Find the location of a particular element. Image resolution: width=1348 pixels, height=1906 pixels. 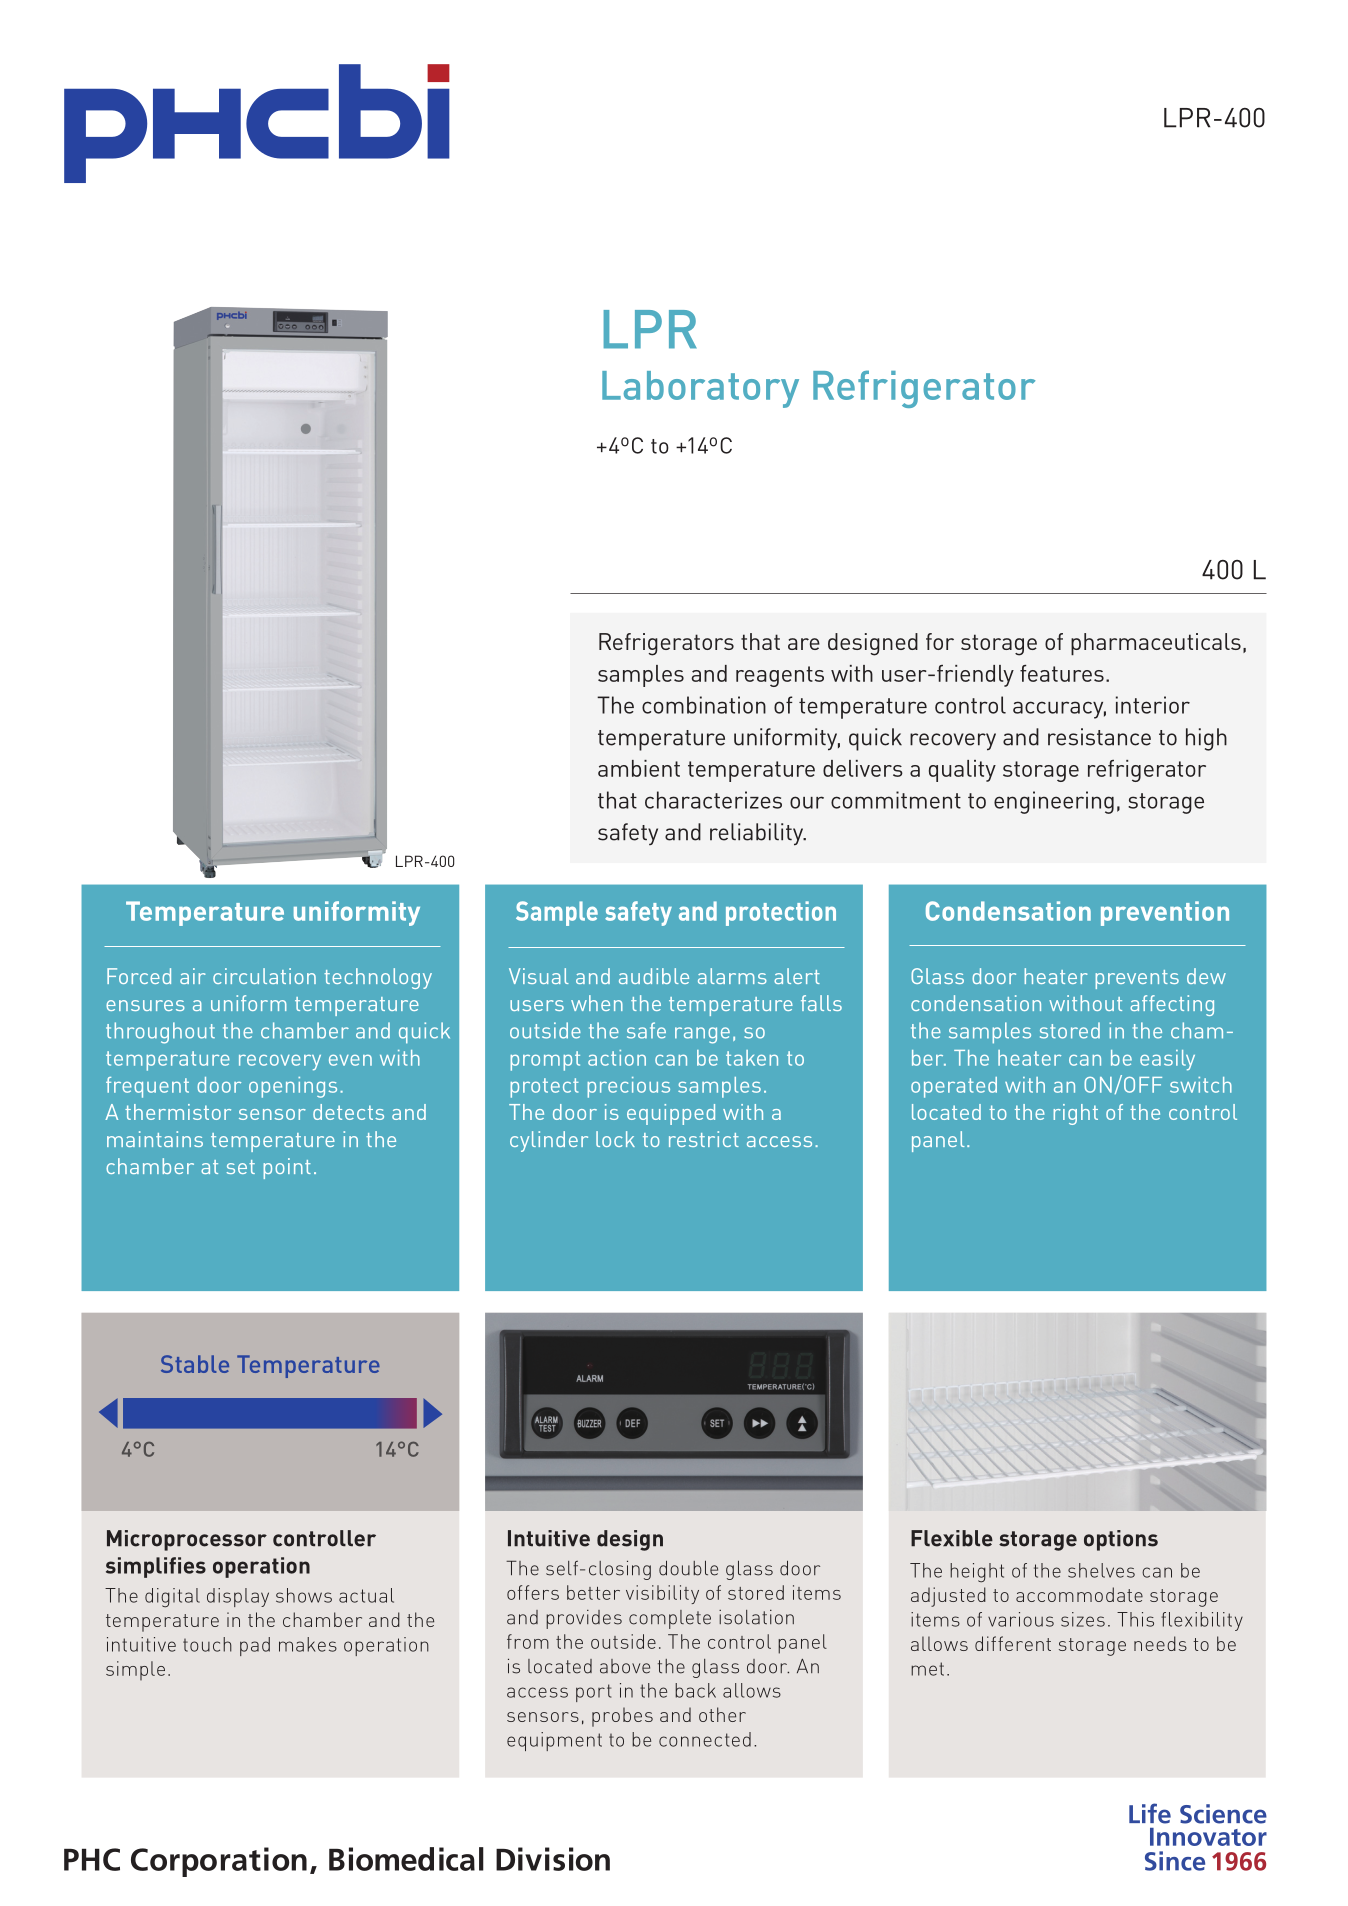

reliability is located at coordinates (758, 834).
